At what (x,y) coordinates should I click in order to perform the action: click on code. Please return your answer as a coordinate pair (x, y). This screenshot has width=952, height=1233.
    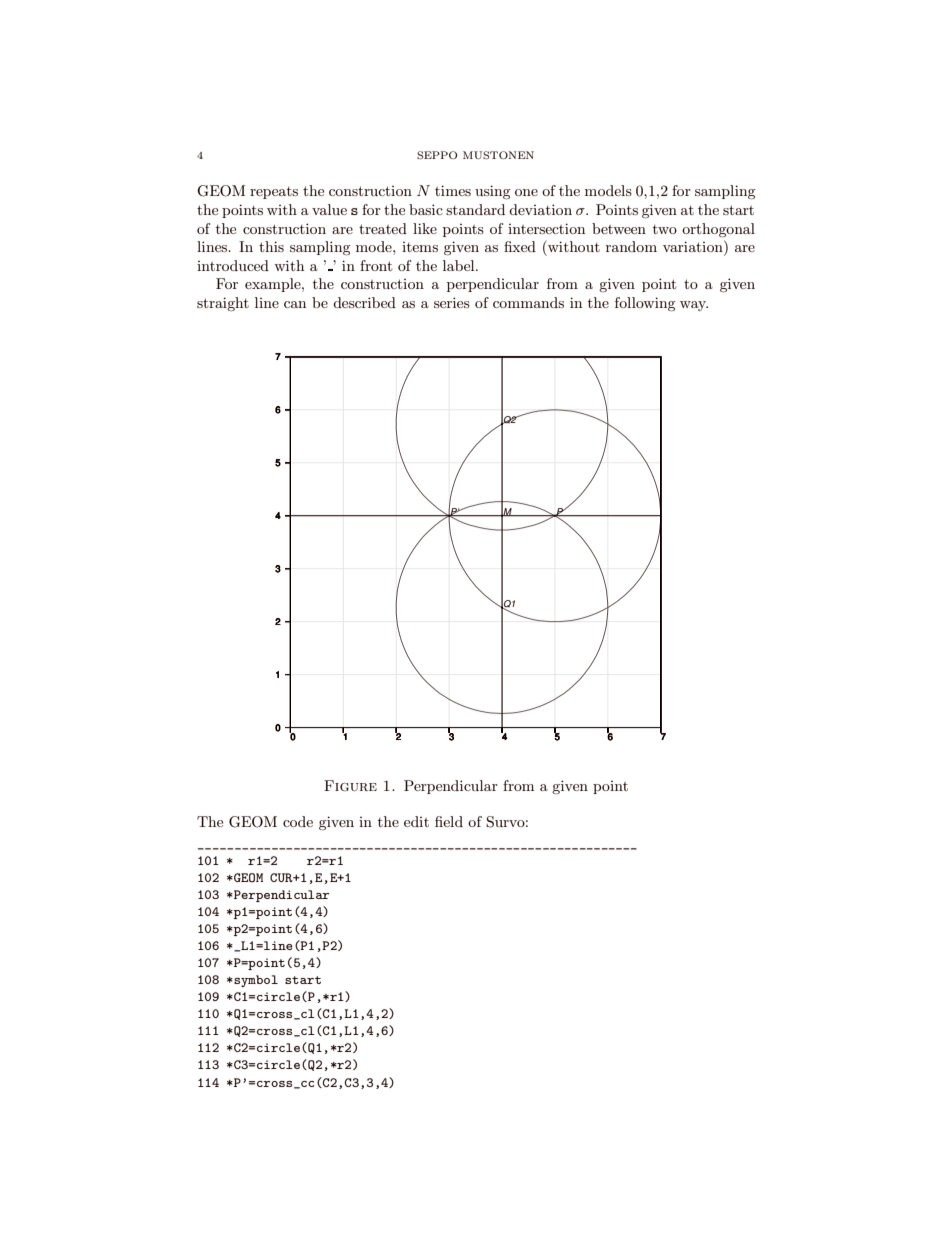
    Looking at the image, I should click on (298, 821).
